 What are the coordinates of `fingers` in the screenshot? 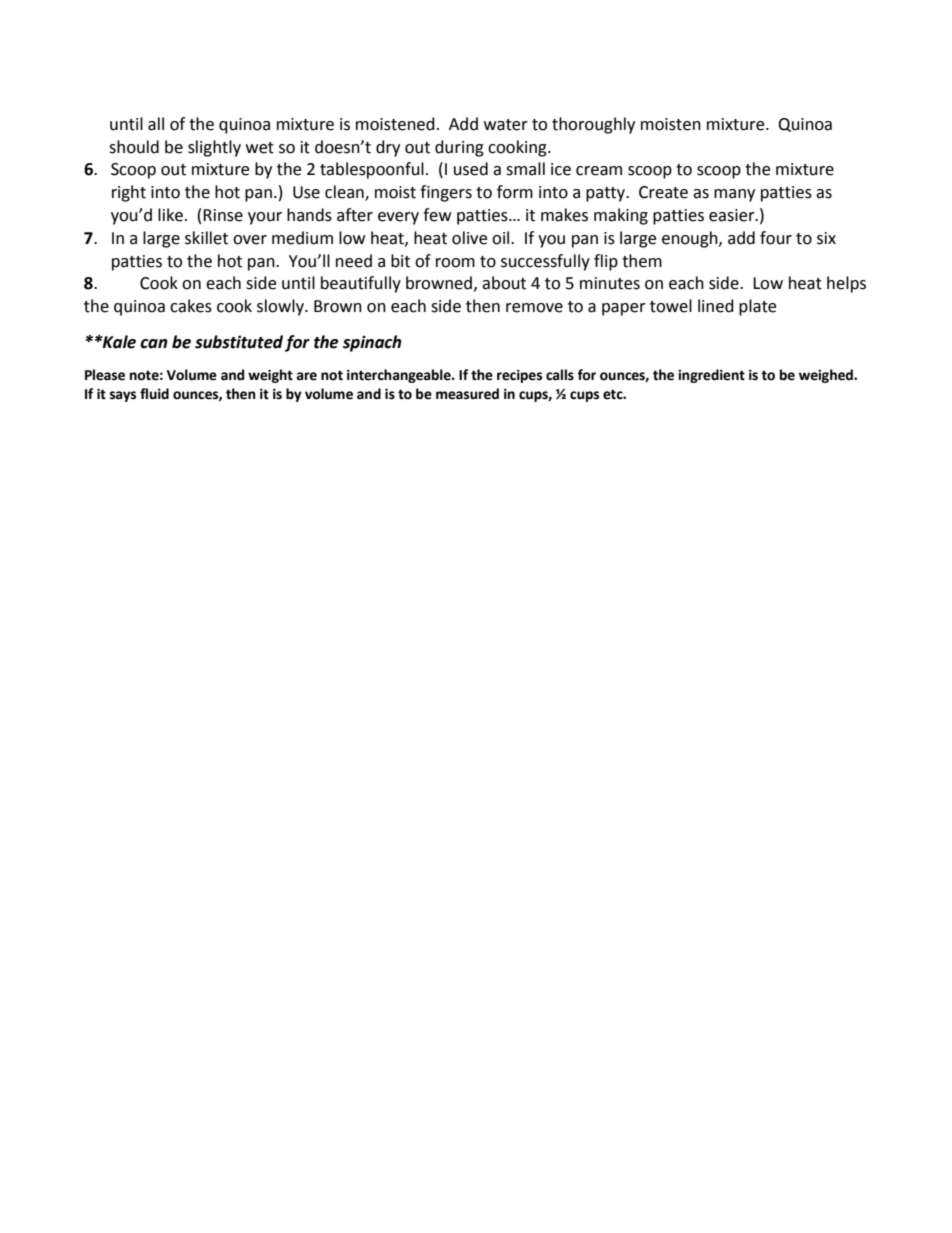 It's located at (446, 193).
